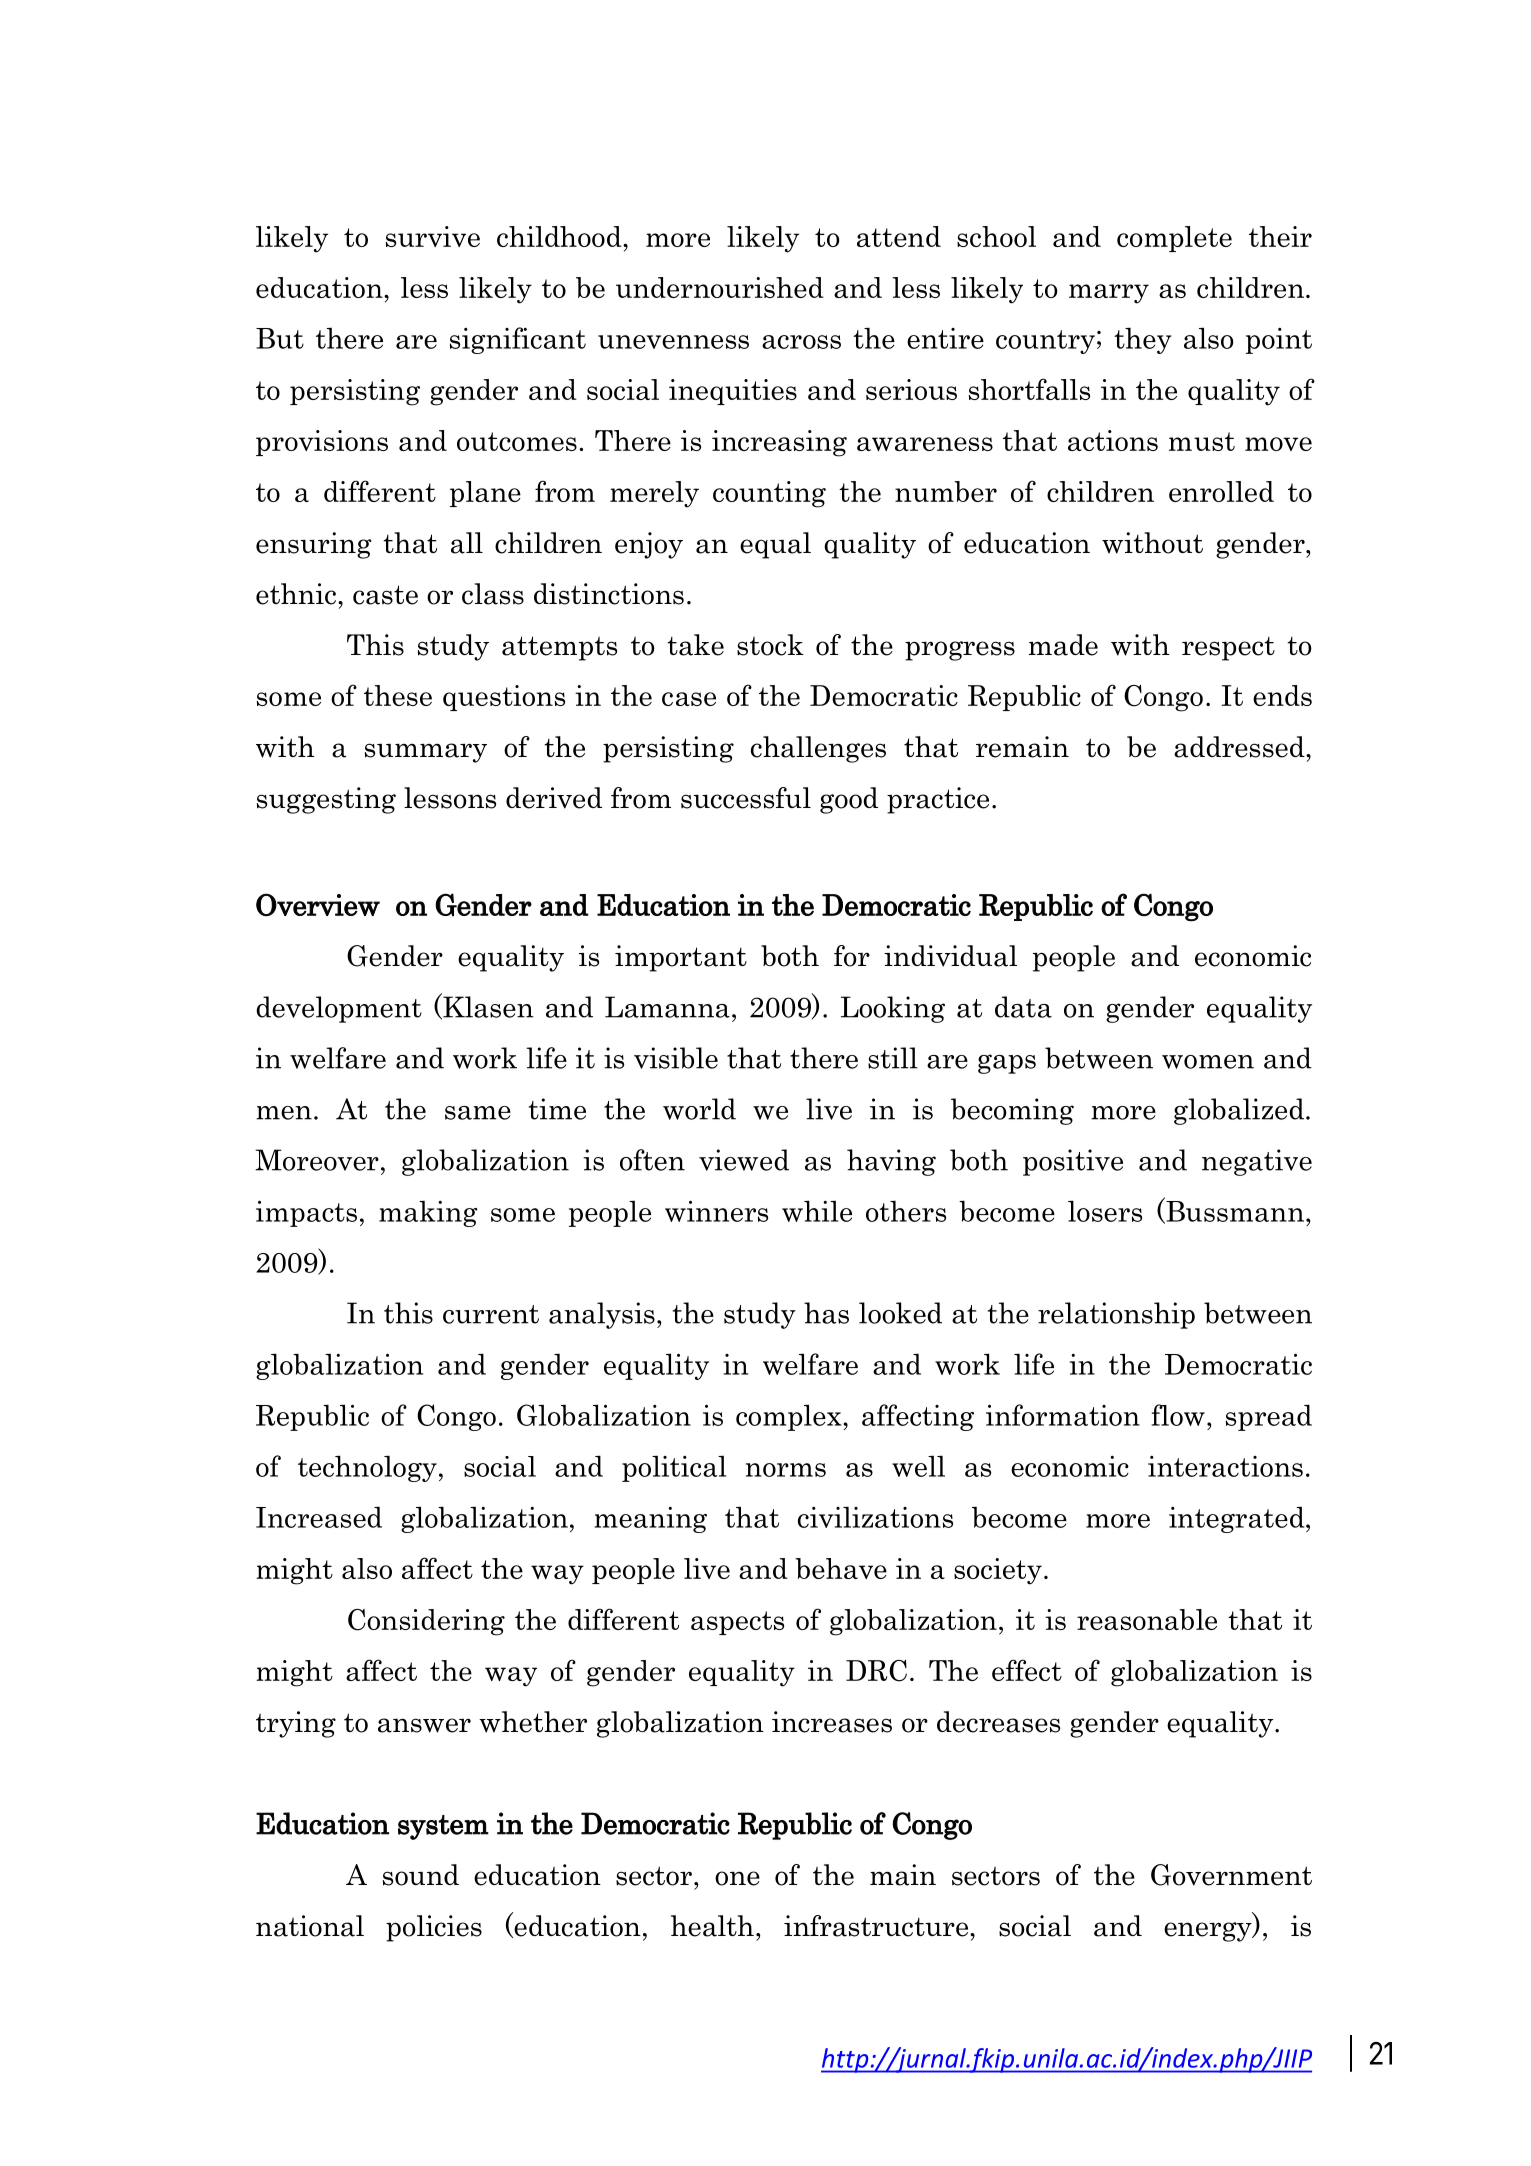 The image size is (1531, 2166). Describe the element at coordinates (478, 1113) in the document. I see `same` at that location.
